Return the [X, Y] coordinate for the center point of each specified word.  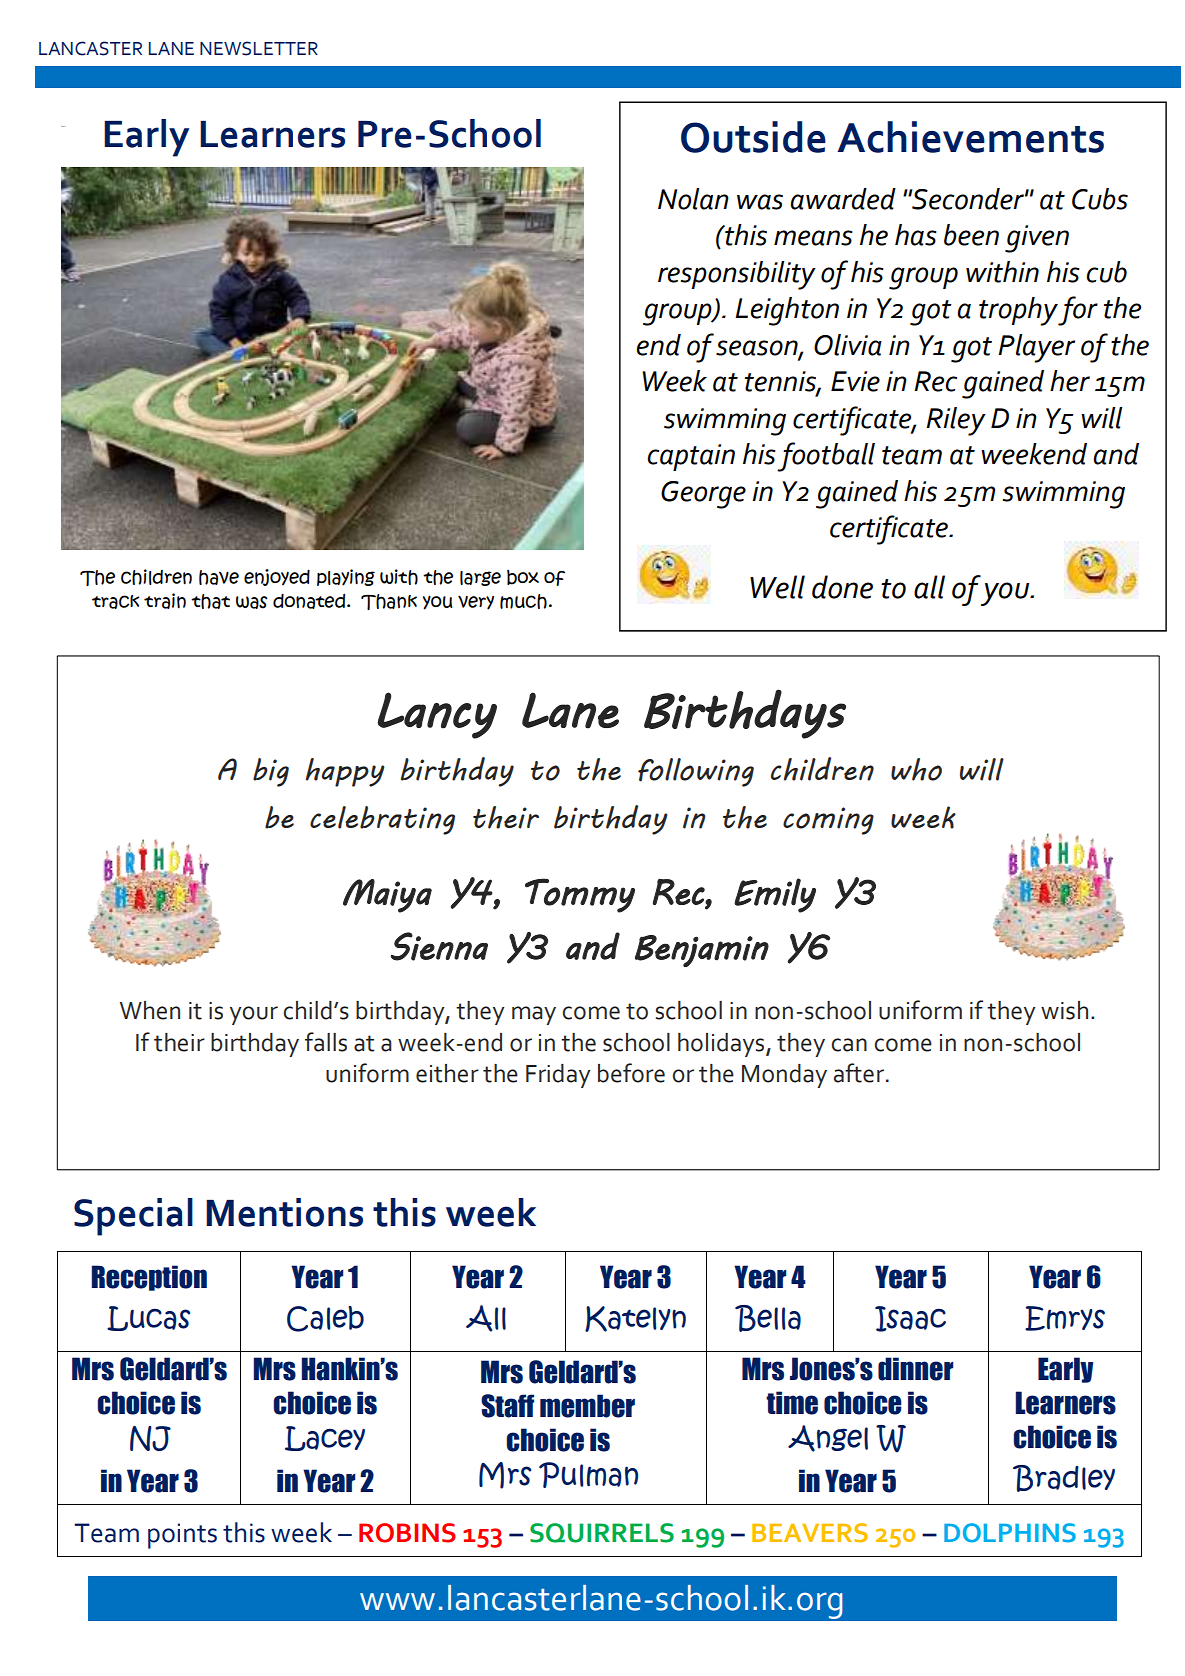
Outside [753, 137]
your [254, 1015]
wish [1064, 1010]
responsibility [737, 275]
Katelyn [635, 1319]
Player [1036, 348]
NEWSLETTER [259, 48]
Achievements [970, 137]
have [219, 577]
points [182, 1536]
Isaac [910, 1319]
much [523, 601]
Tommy [580, 895]
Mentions [284, 1212]
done [842, 587]
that [210, 601]
